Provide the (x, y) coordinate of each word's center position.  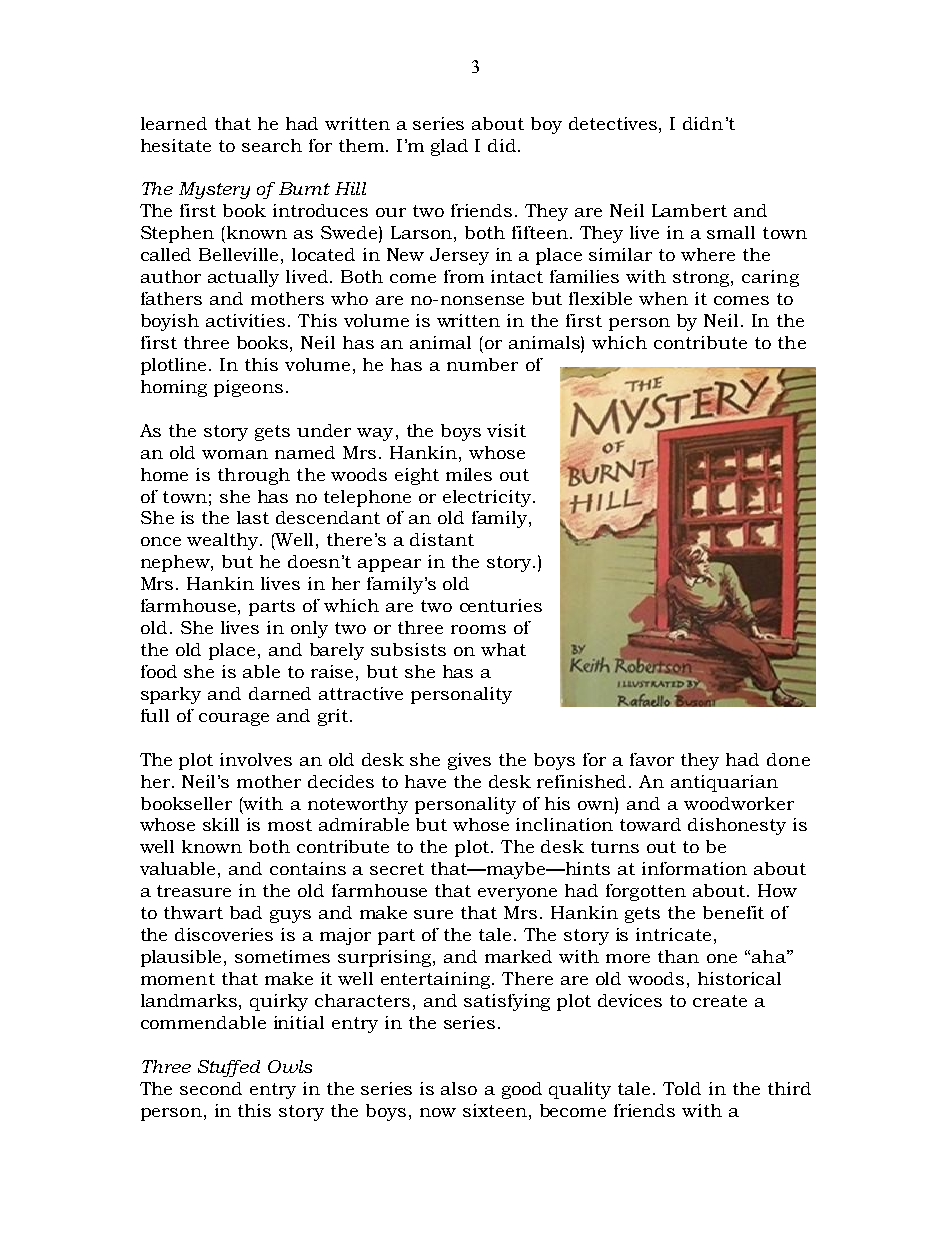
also (459, 1088)
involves (256, 759)
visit (506, 430)
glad (449, 147)
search (272, 145)
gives (469, 761)
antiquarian (724, 783)
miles (469, 474)
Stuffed (229, 1068)
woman (235, 454)
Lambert (689, 210)
